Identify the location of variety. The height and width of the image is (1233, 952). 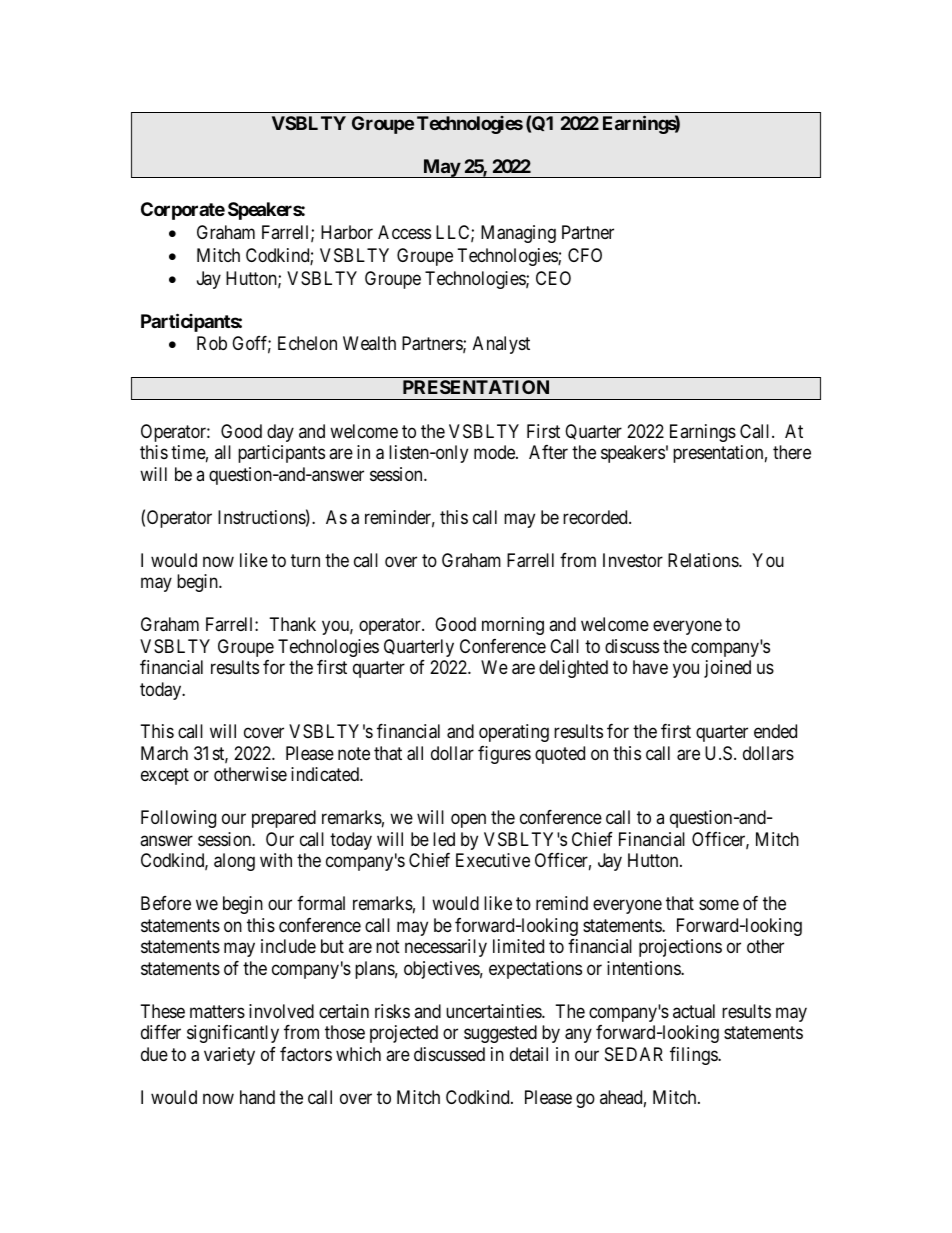
(229, 1056).
